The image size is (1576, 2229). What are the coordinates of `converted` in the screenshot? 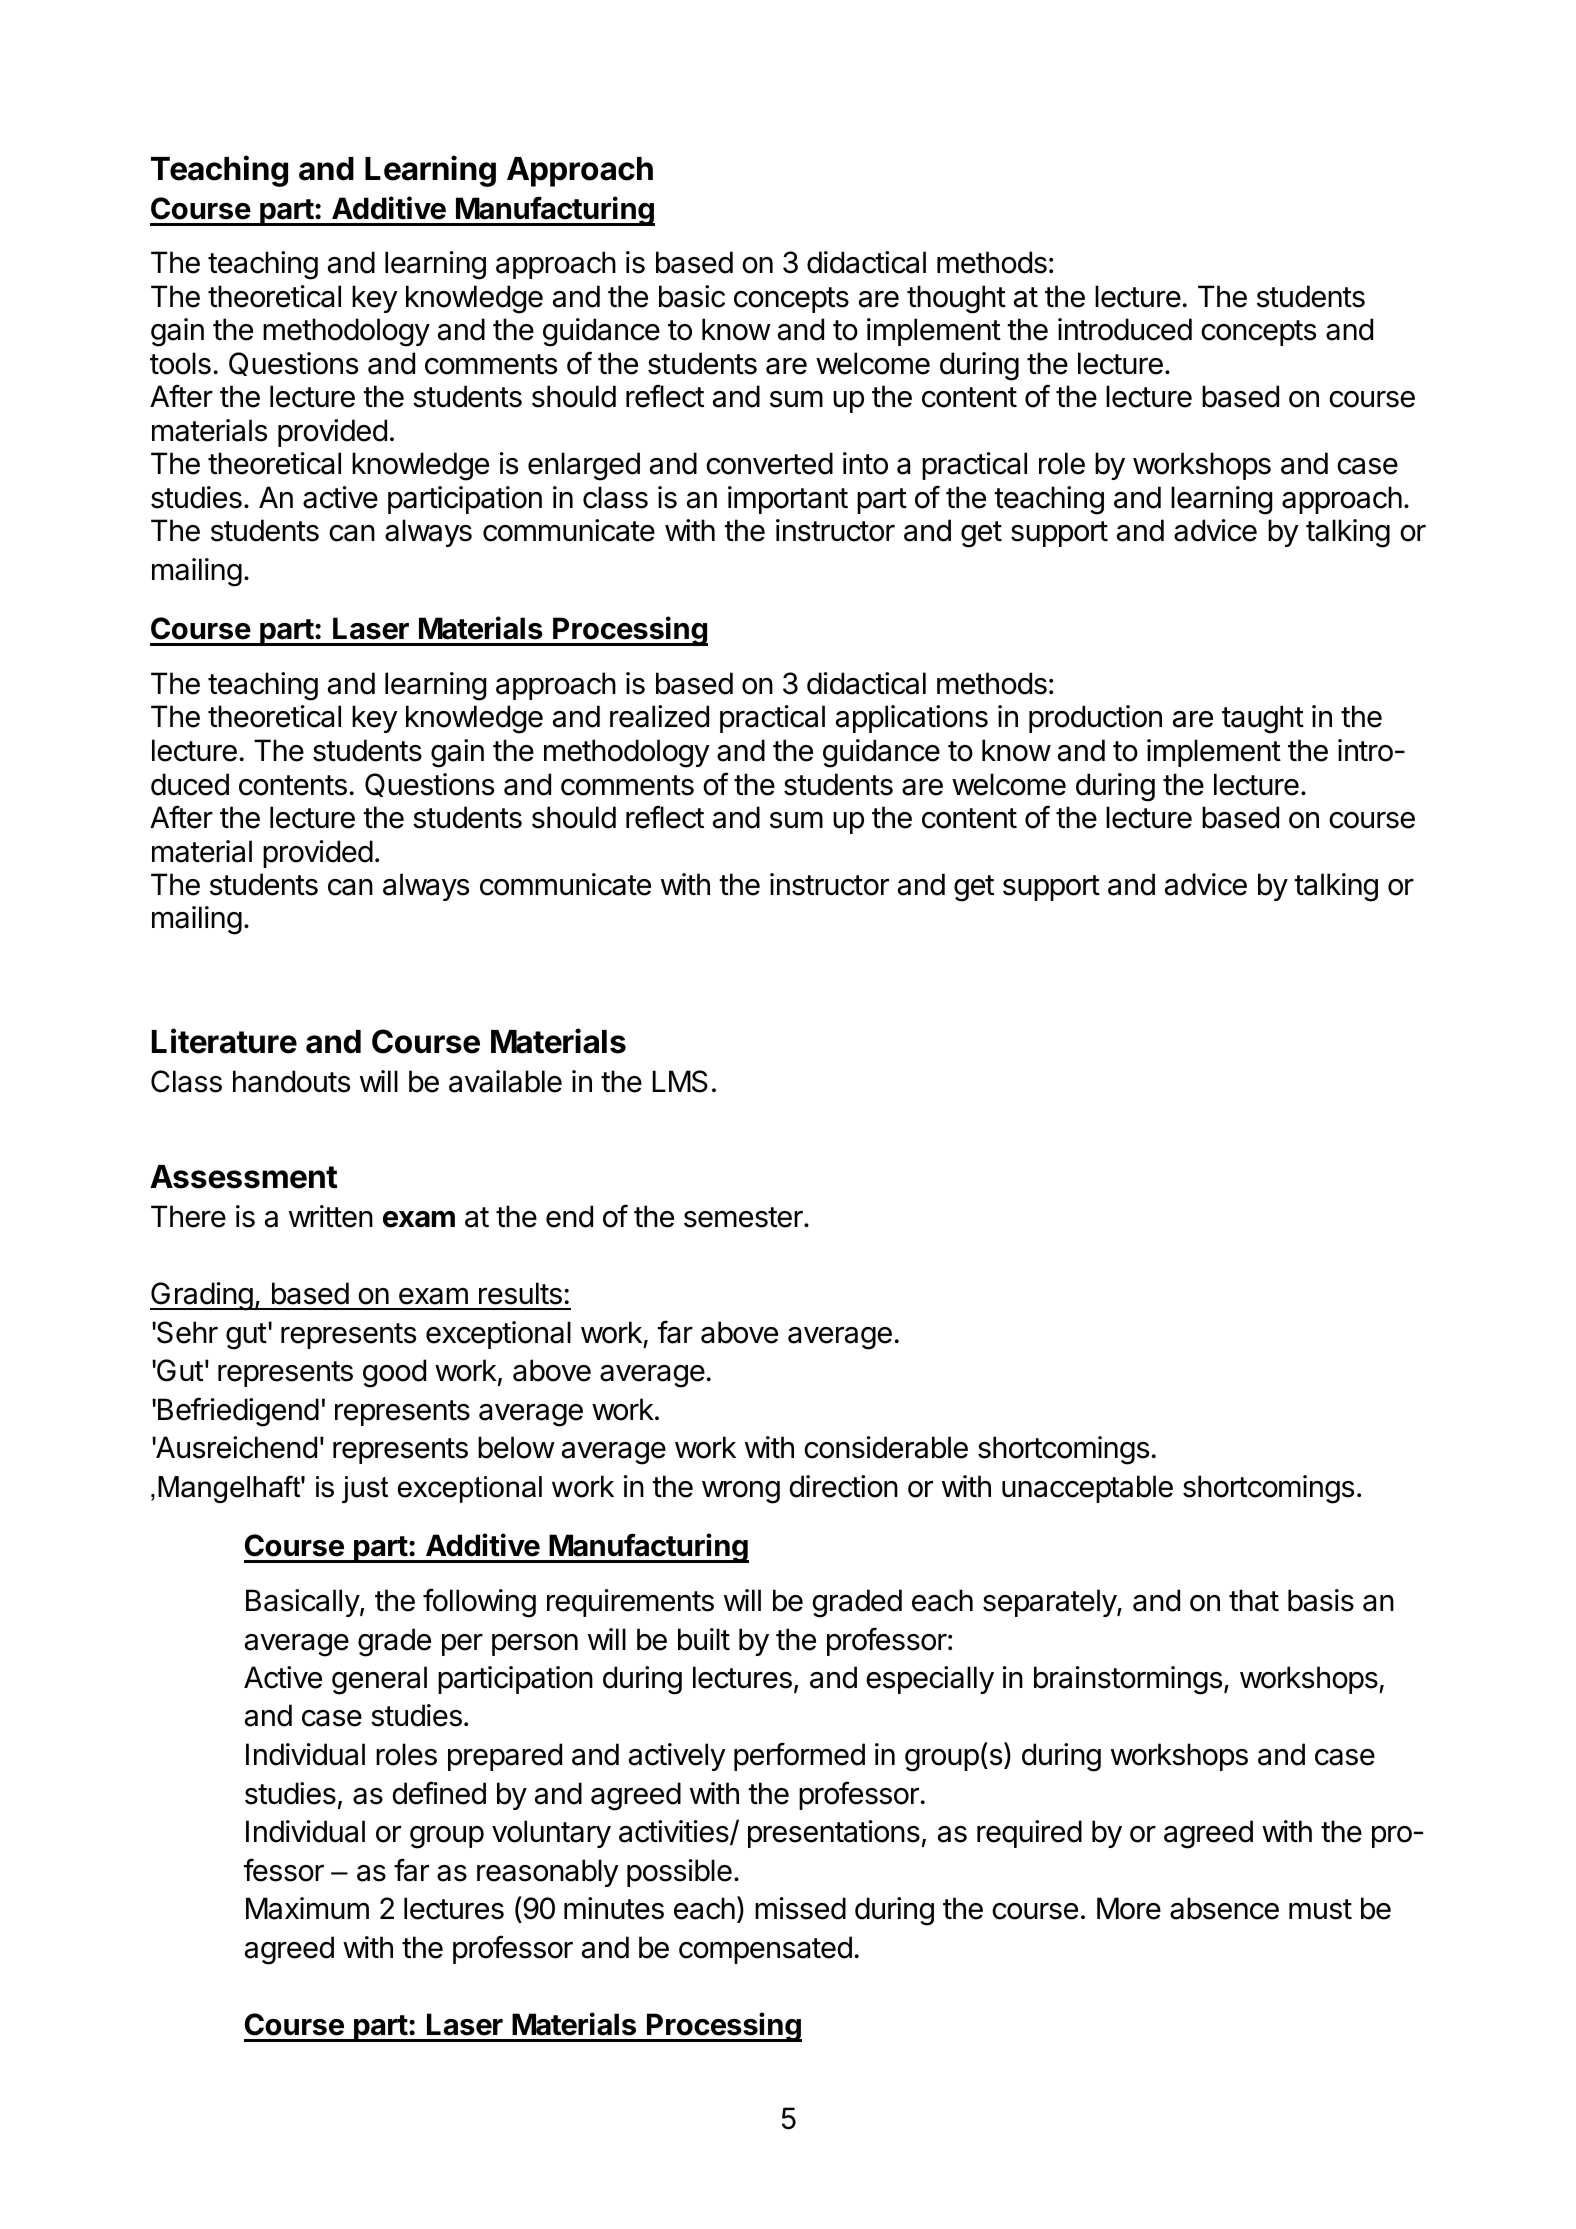 It's located at (769, 463).
